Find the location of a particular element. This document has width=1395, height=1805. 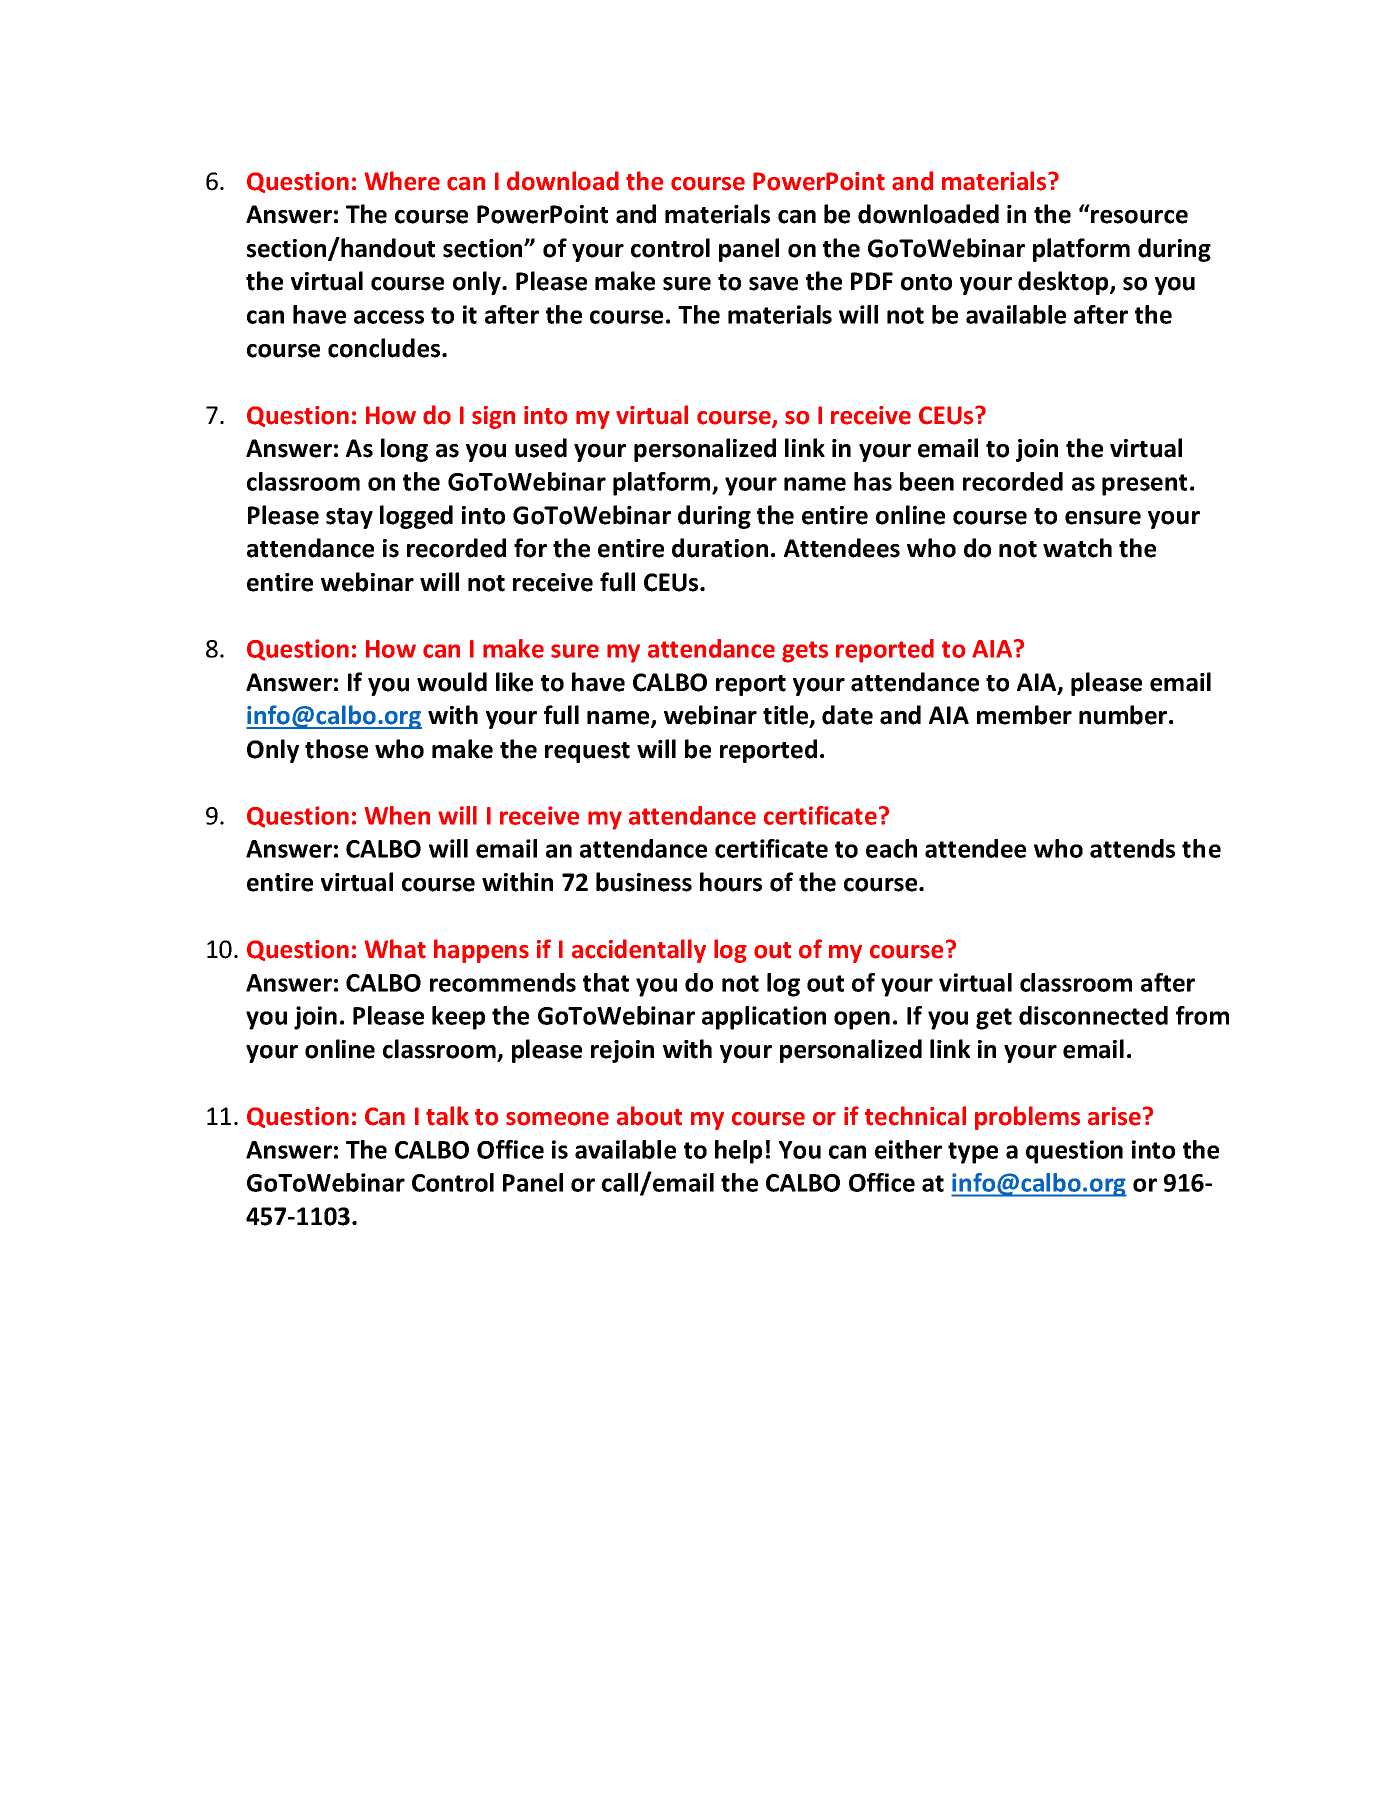

talk is located at coordinates (447, 1116).
